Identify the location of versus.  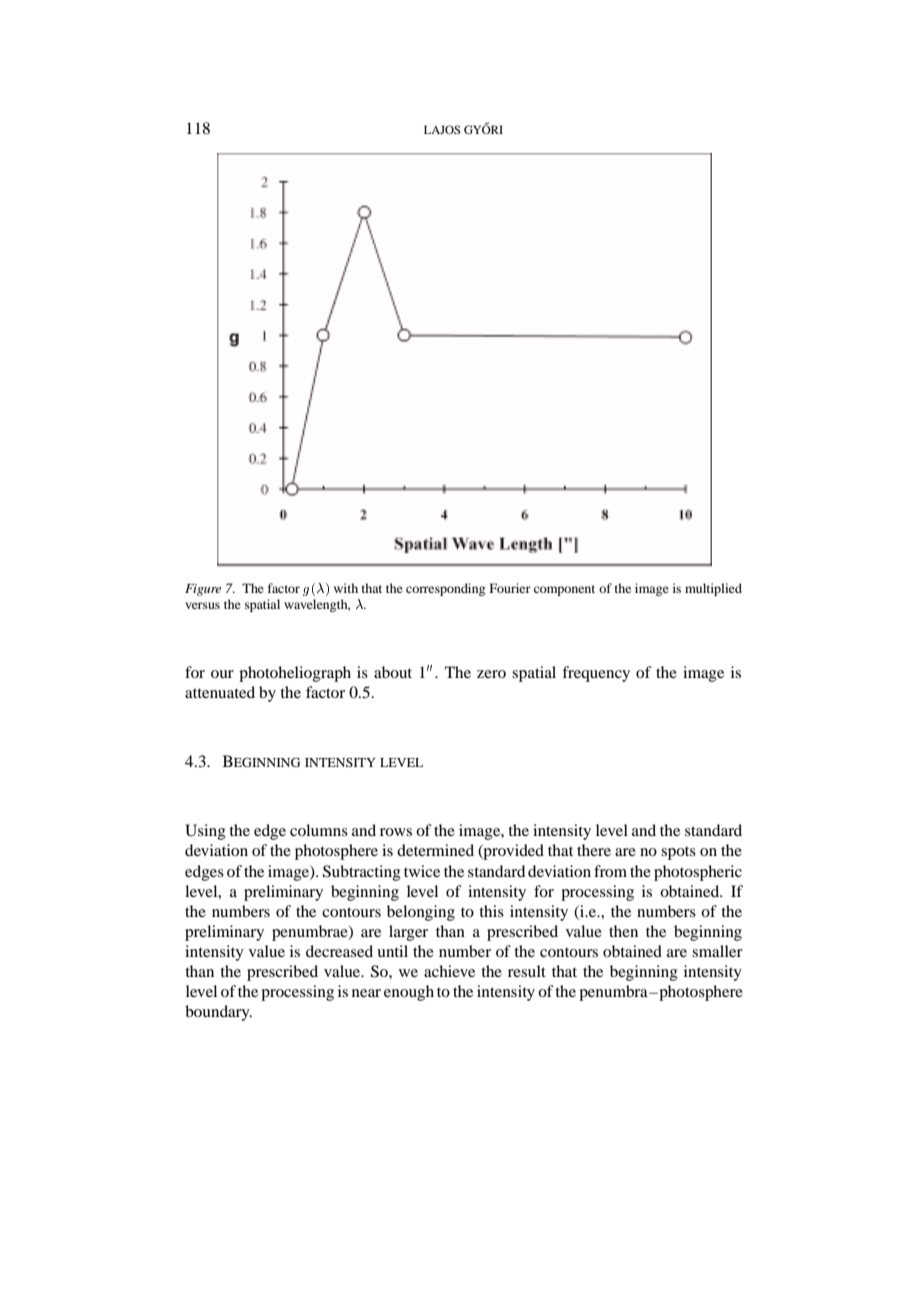
(202, 605).
